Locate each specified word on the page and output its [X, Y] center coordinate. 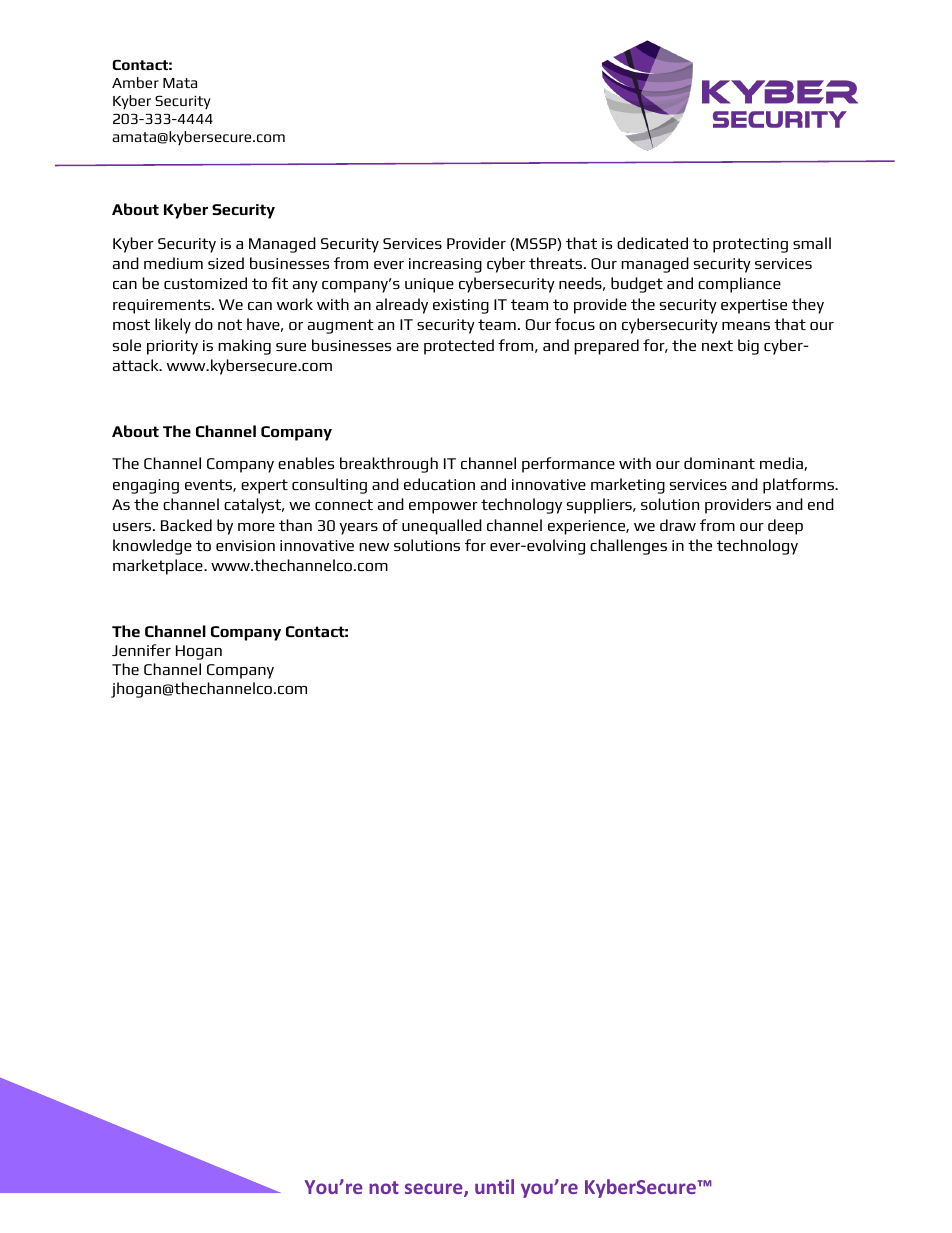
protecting [750, 245]
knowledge [152, 547]
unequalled [442, 527]
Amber [135, 82]
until [494, 1186]
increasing [445, 265]
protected [459, 347]
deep [785, 527]
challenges [628, 547]
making [244, 347]
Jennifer [141, 650]
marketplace [159, 567]
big [748, 347]
